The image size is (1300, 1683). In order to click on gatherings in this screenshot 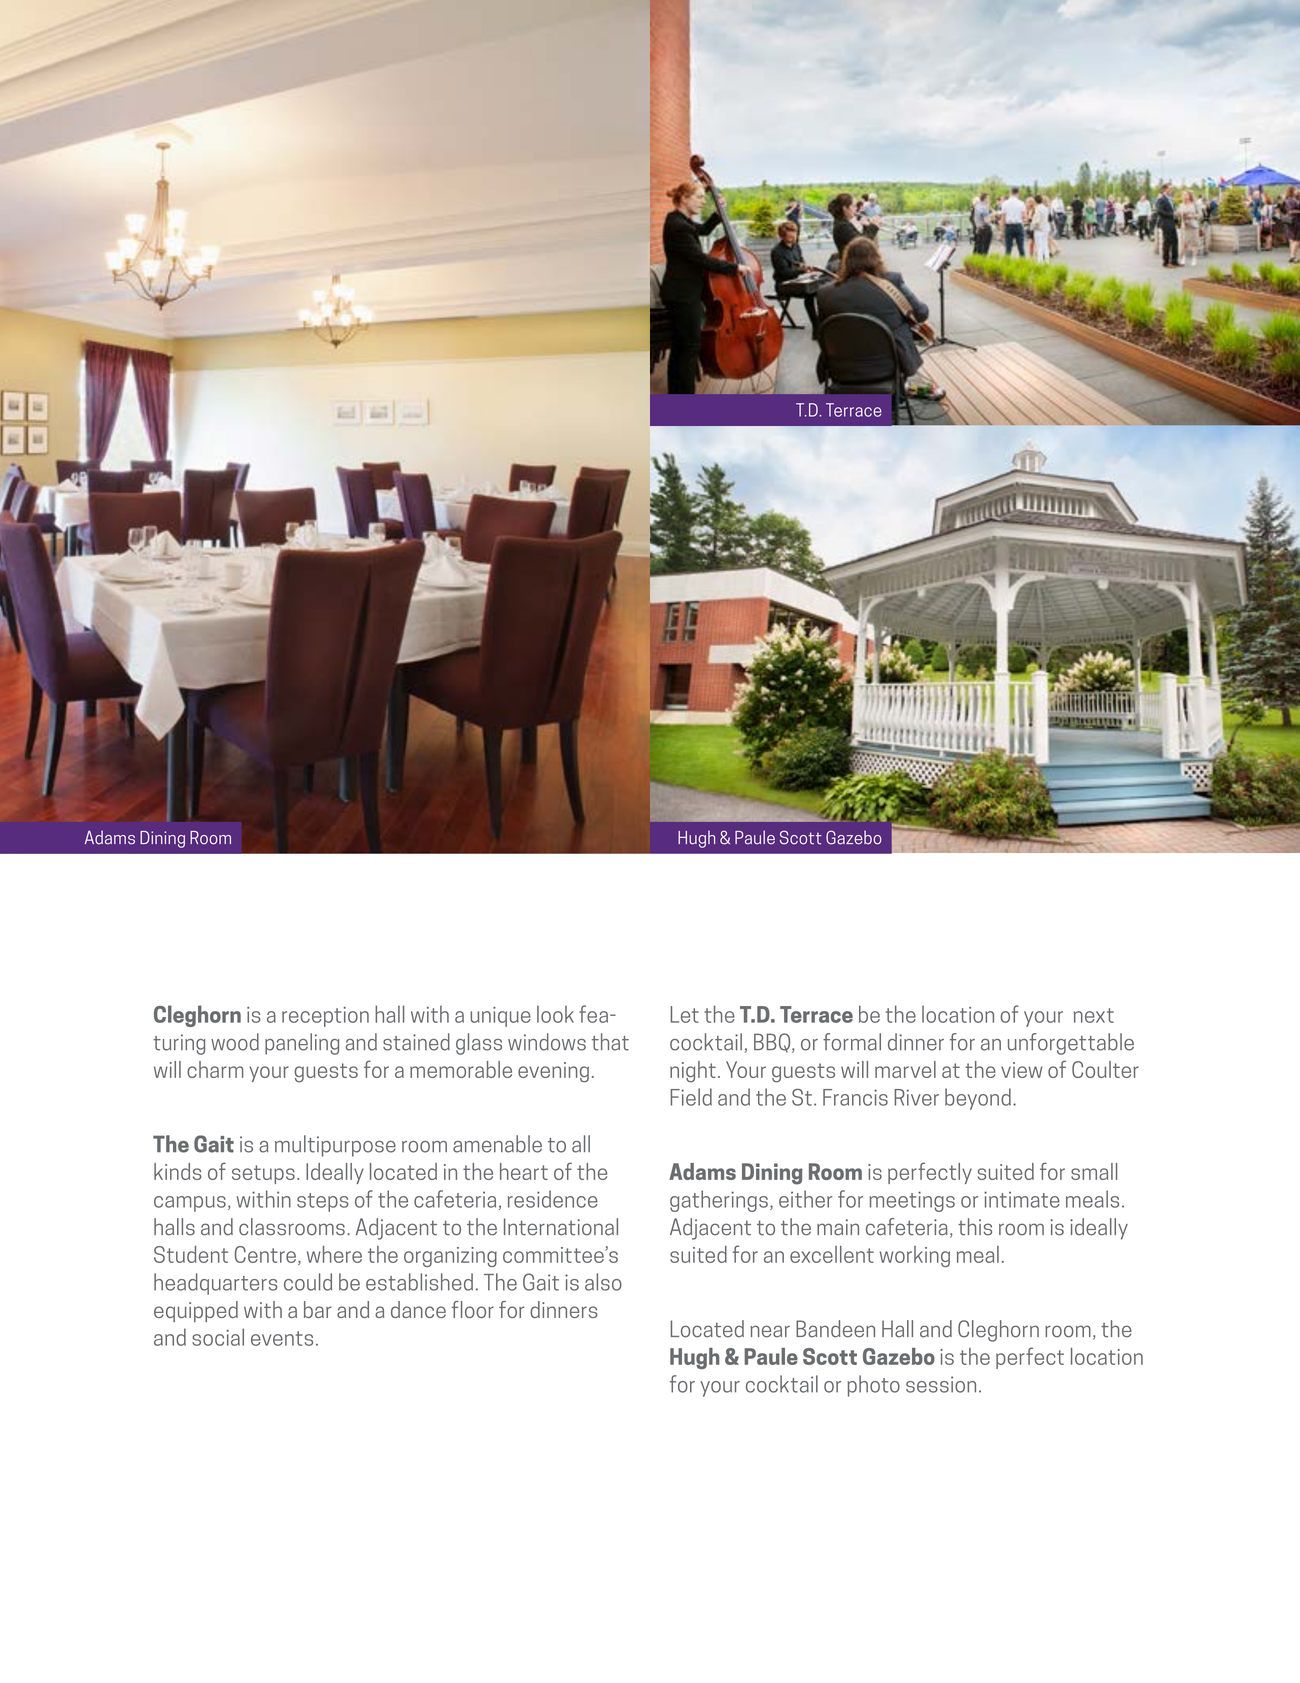, I will do `click(719, 1201)`.
